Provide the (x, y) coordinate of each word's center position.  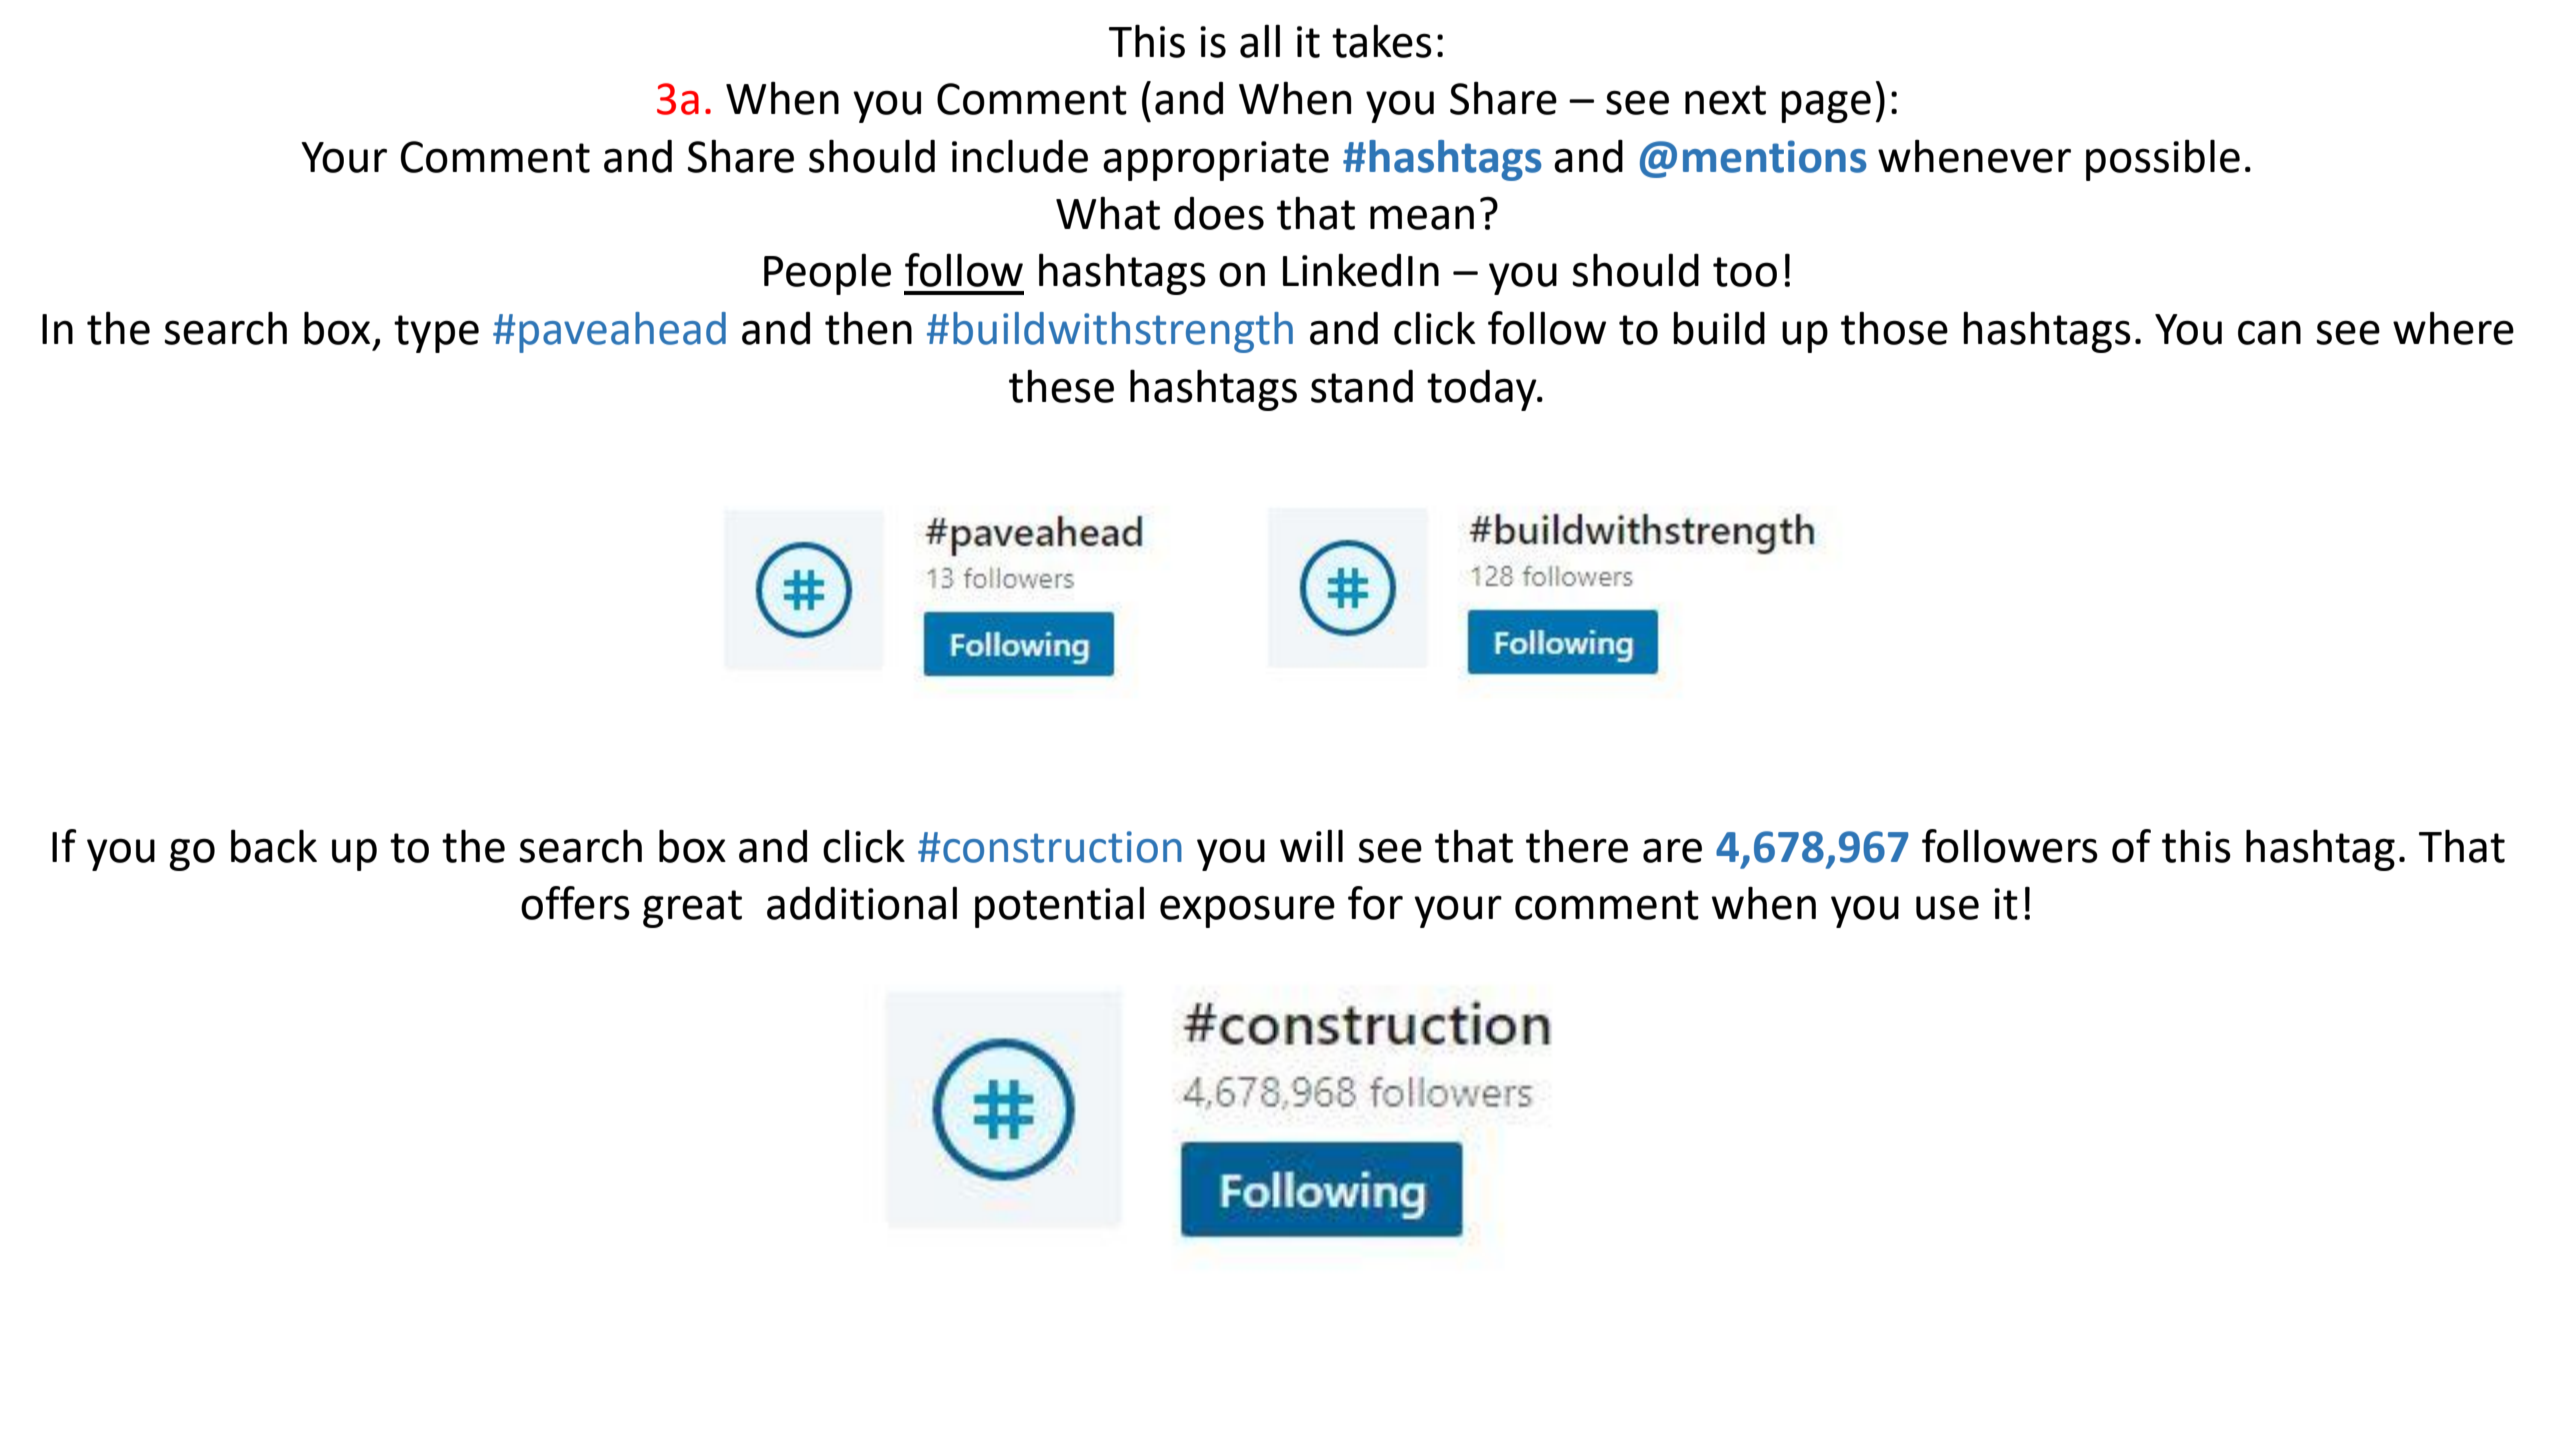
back (274, 846)
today (1483, 390)
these (1061, 386)
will (1311, 845)
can (2269, 332)
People (827, 274)
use (1947, 907)
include (1020, 156)
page (1826, 106)
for (1375, 903)
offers (575, 903)
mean (1422, 217)
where (2453, 328)
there (1577, 846)
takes (1382, 41)
